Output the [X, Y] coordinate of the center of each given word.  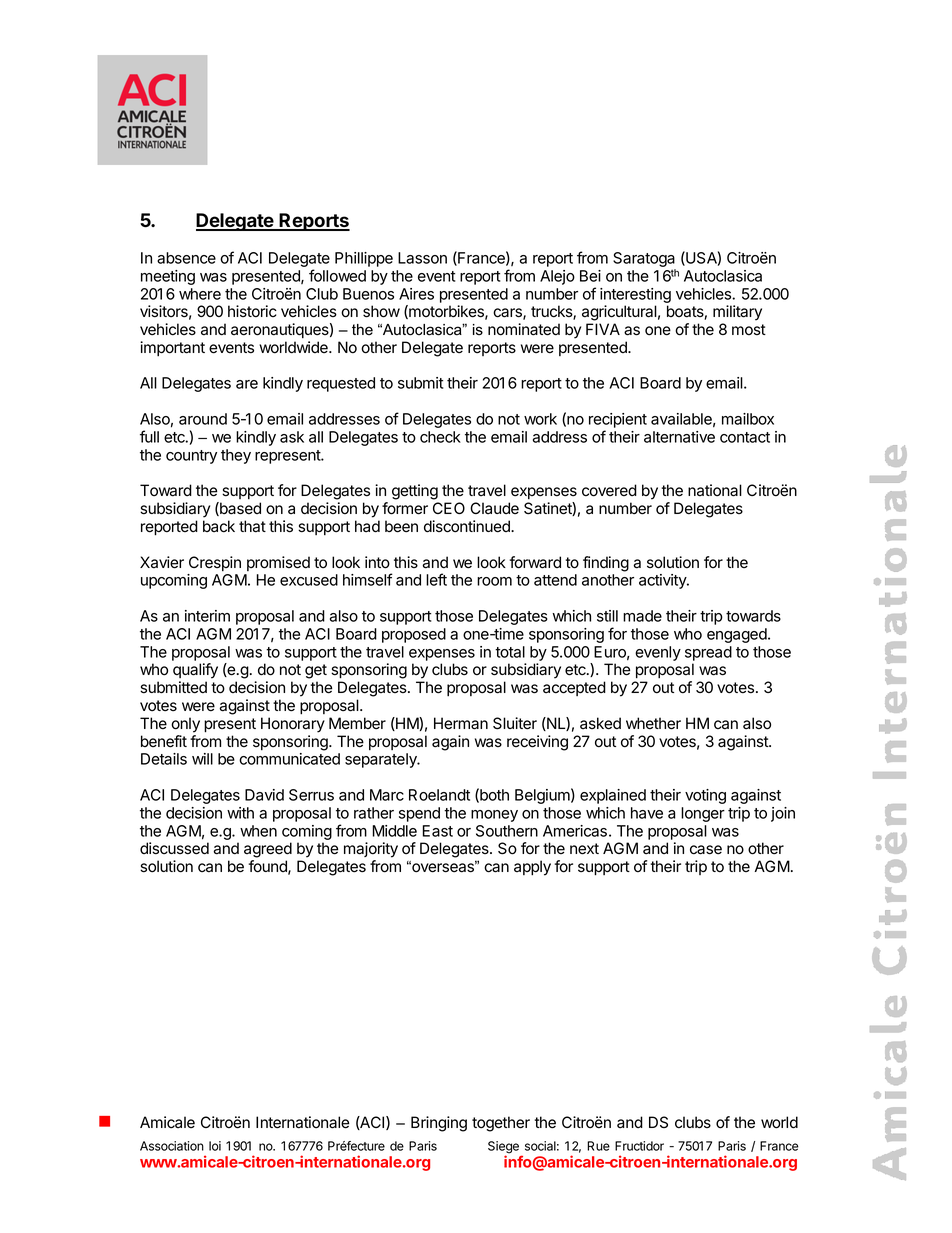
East [437, 831]
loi [215, 1146]
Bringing [439, 1124]
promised [278, 563]
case [706, 850]
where [200, 294]
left [436, 579]
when [258, 831]
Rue [598, 1146]
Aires [416, 294]
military [737, 313]
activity [663, 581]
